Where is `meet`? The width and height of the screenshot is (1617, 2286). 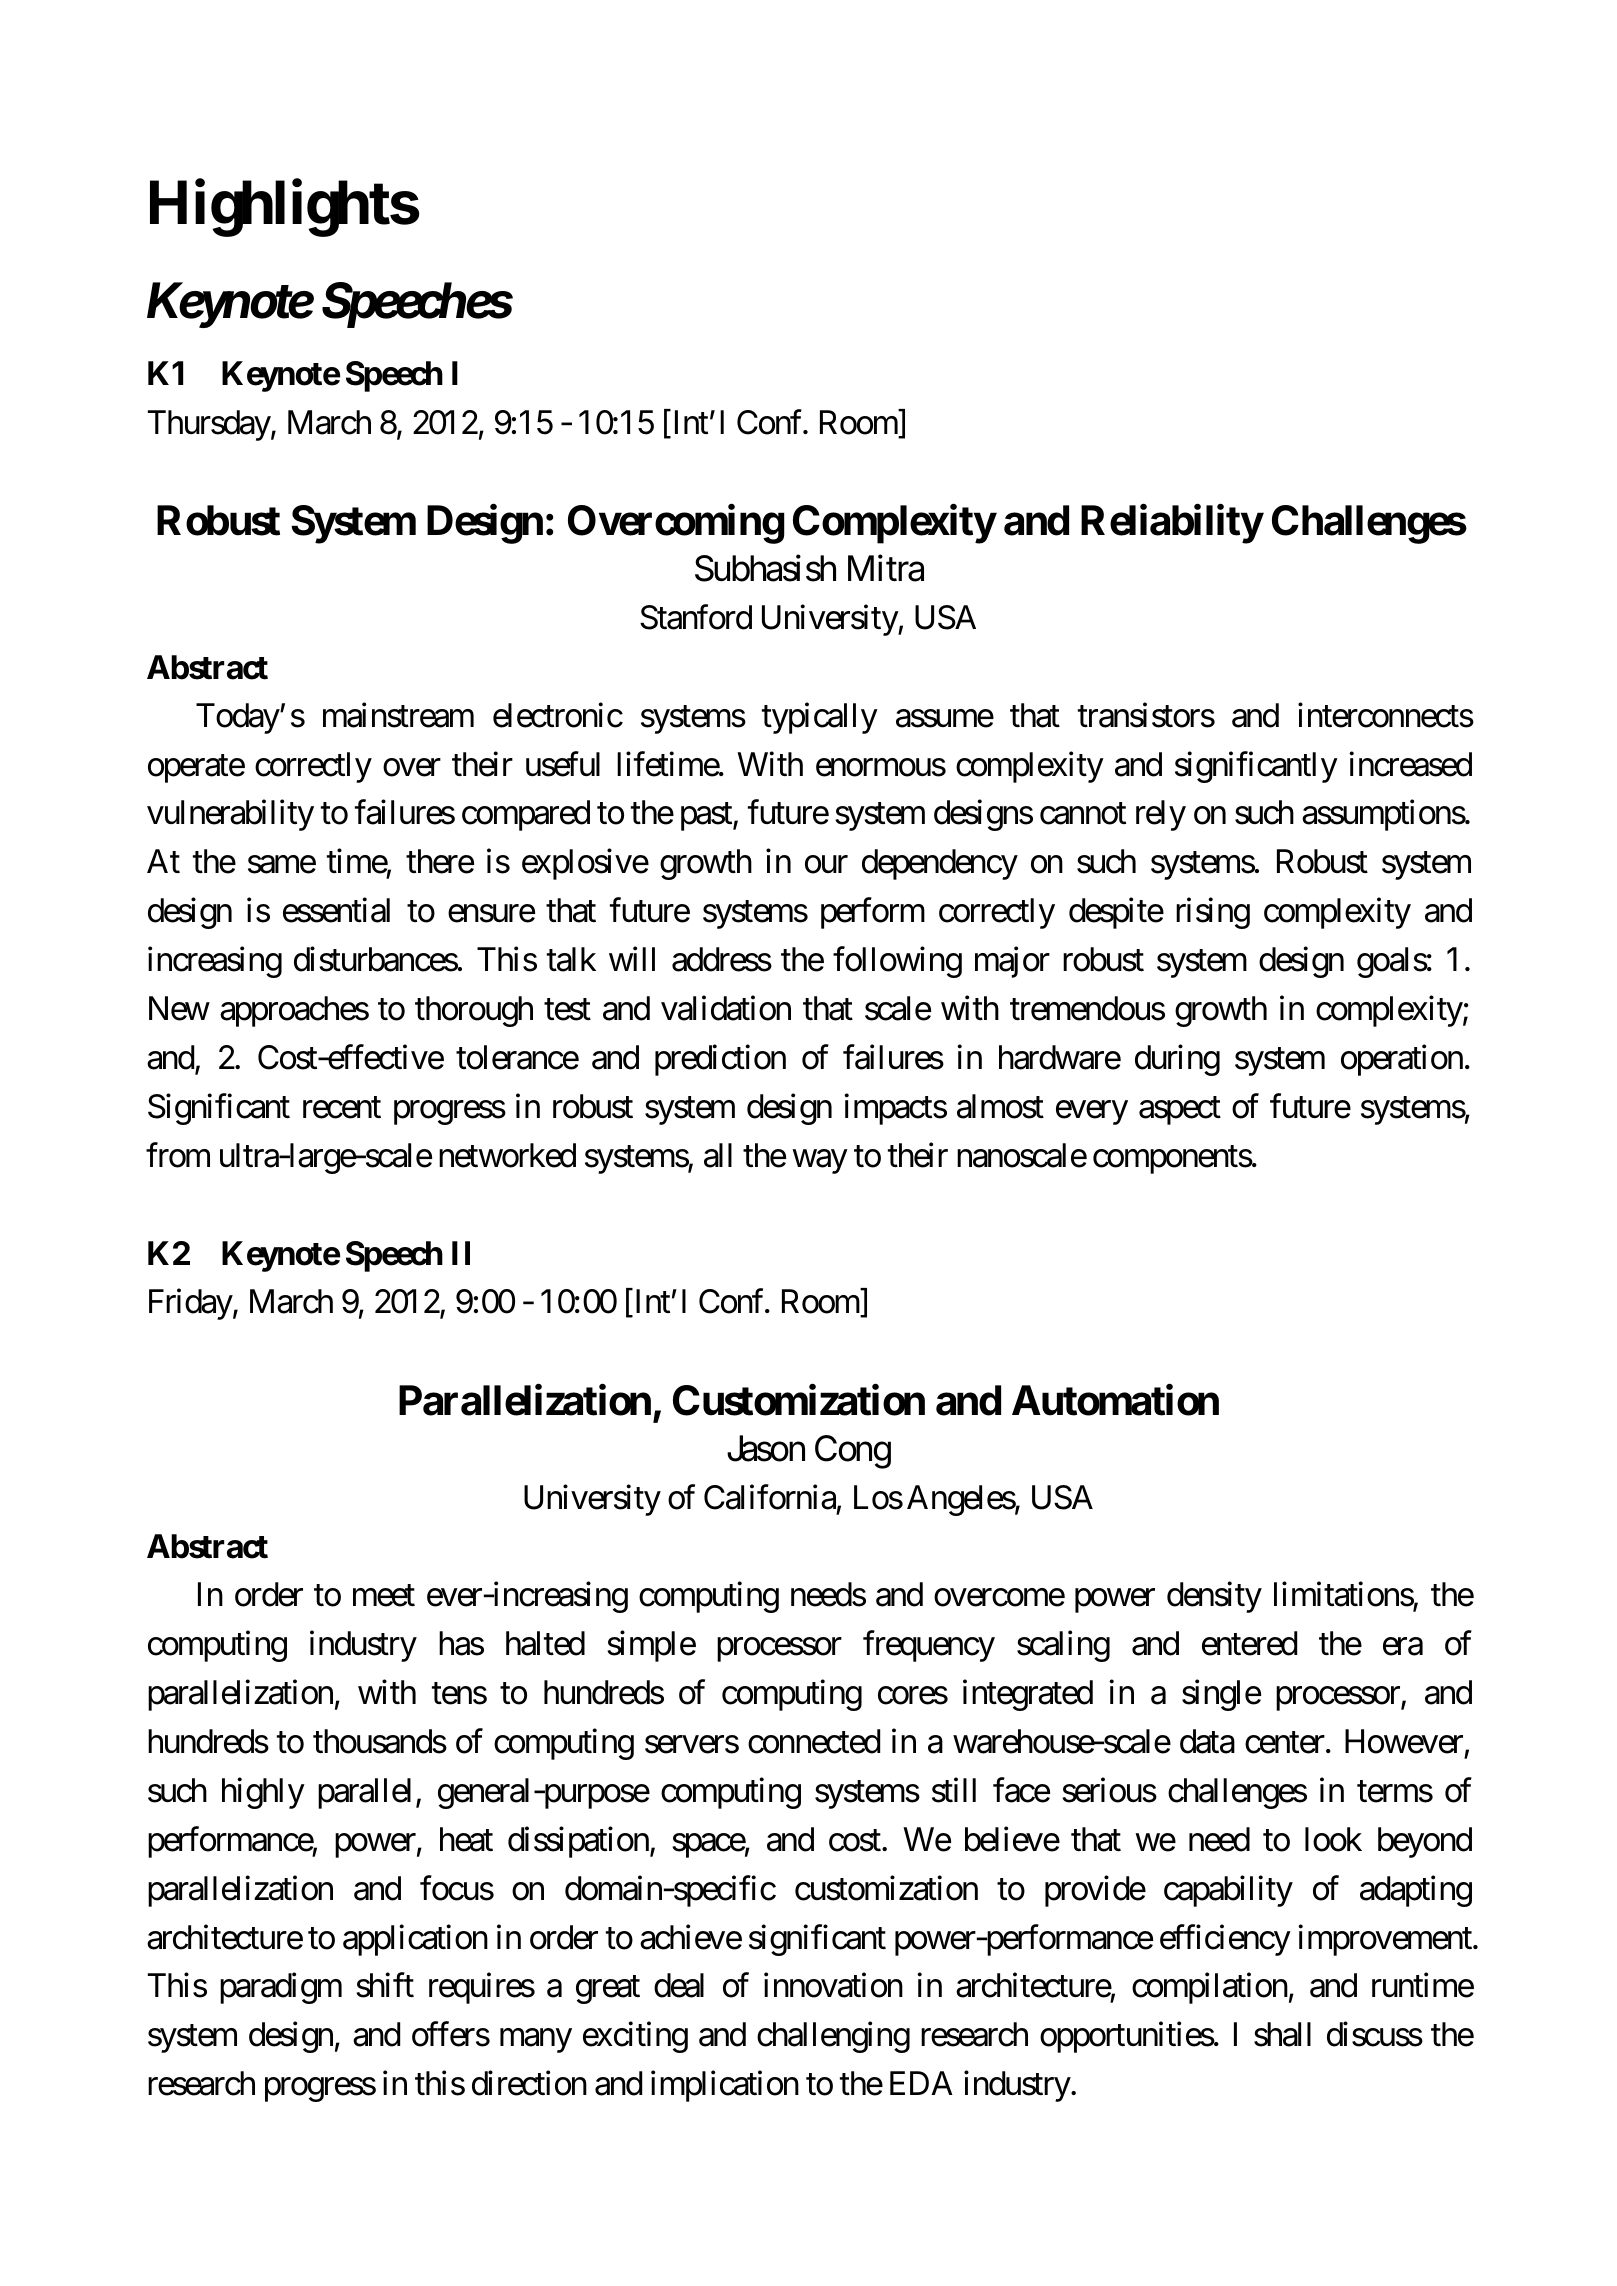 meet is located at coordinates (384, 1596).
